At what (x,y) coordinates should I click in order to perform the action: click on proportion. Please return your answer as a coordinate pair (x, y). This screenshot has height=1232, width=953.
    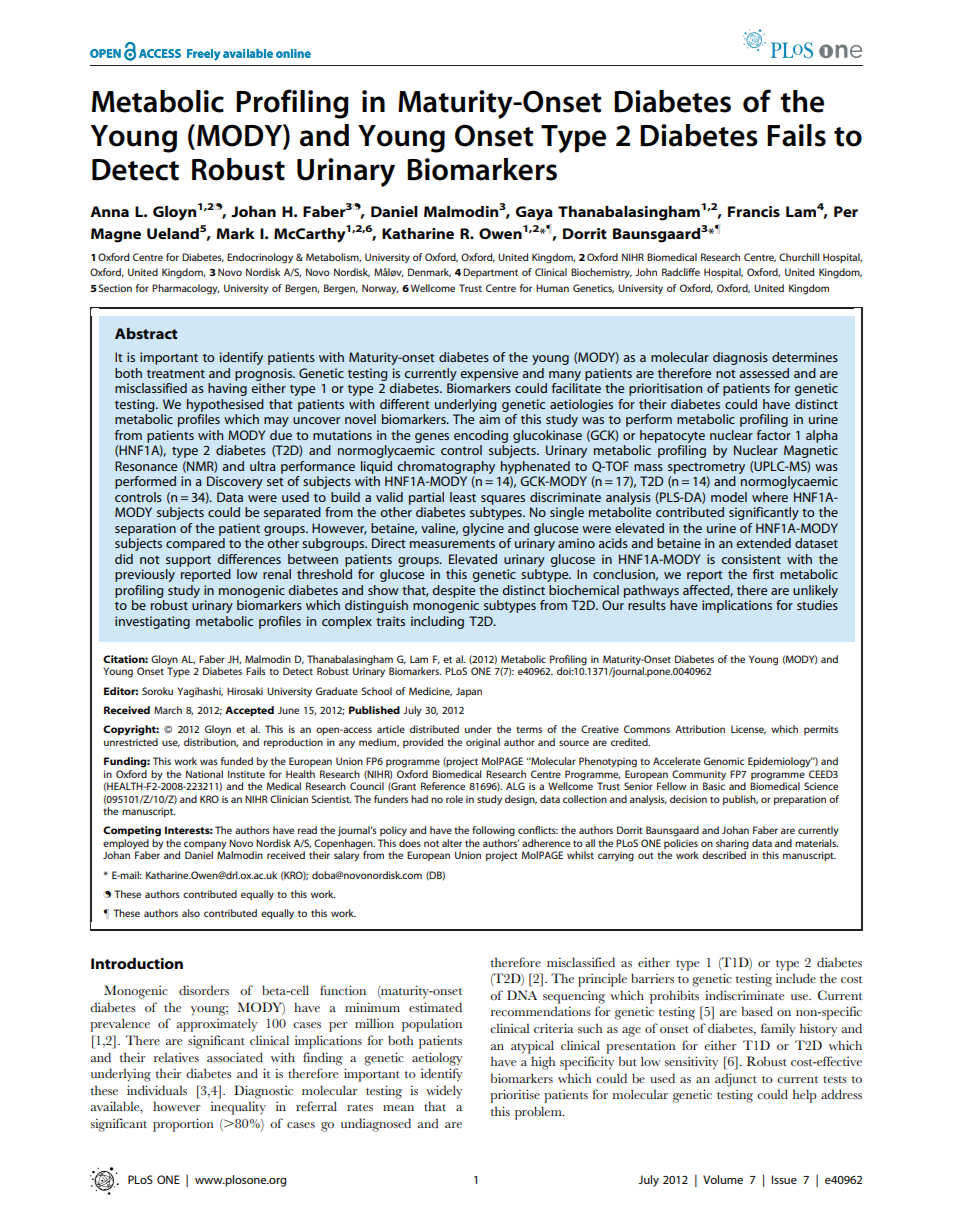
    Looking at the image, I should click on (183, 1125).
